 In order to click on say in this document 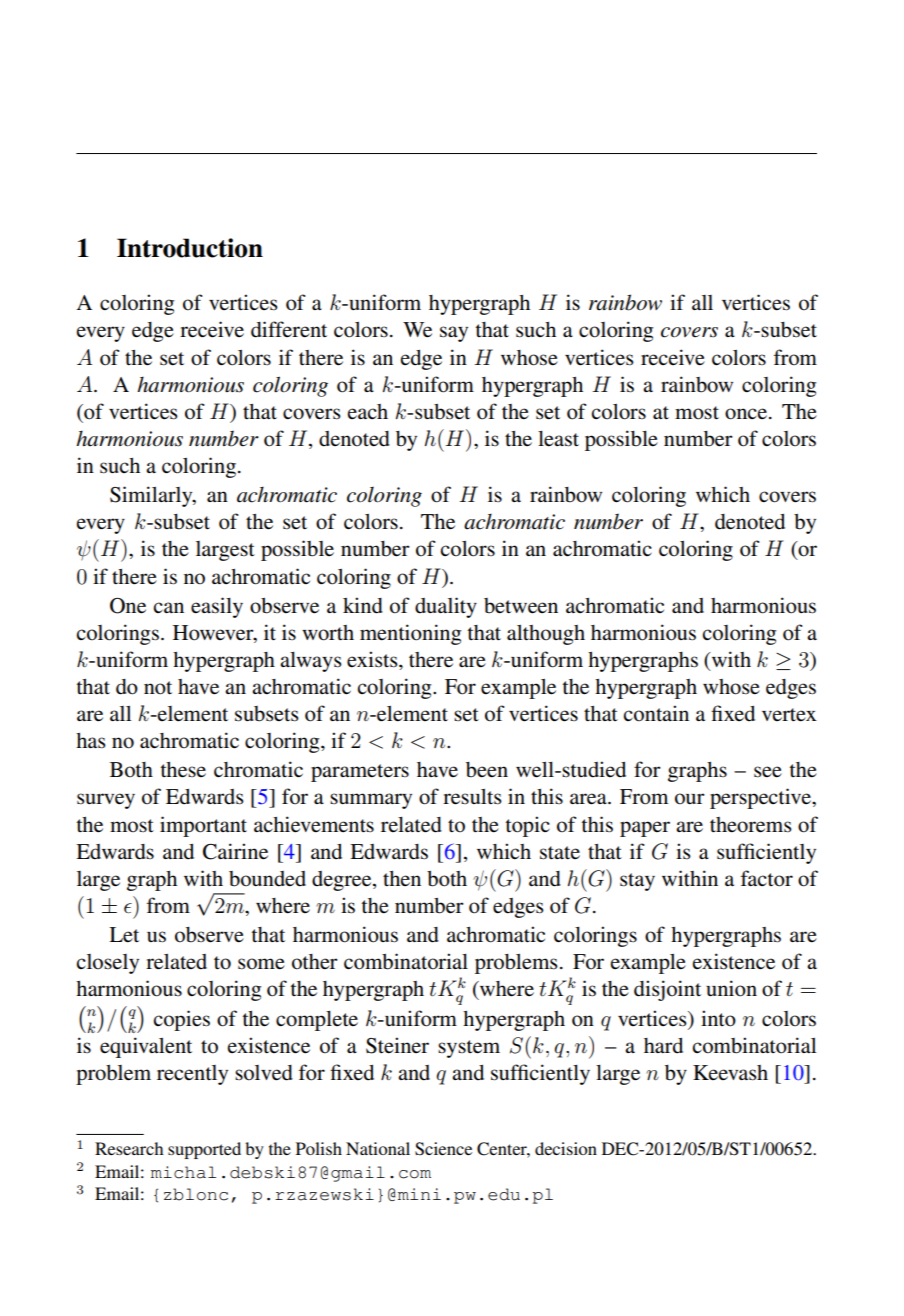, I will do `click(454, 334)`.
